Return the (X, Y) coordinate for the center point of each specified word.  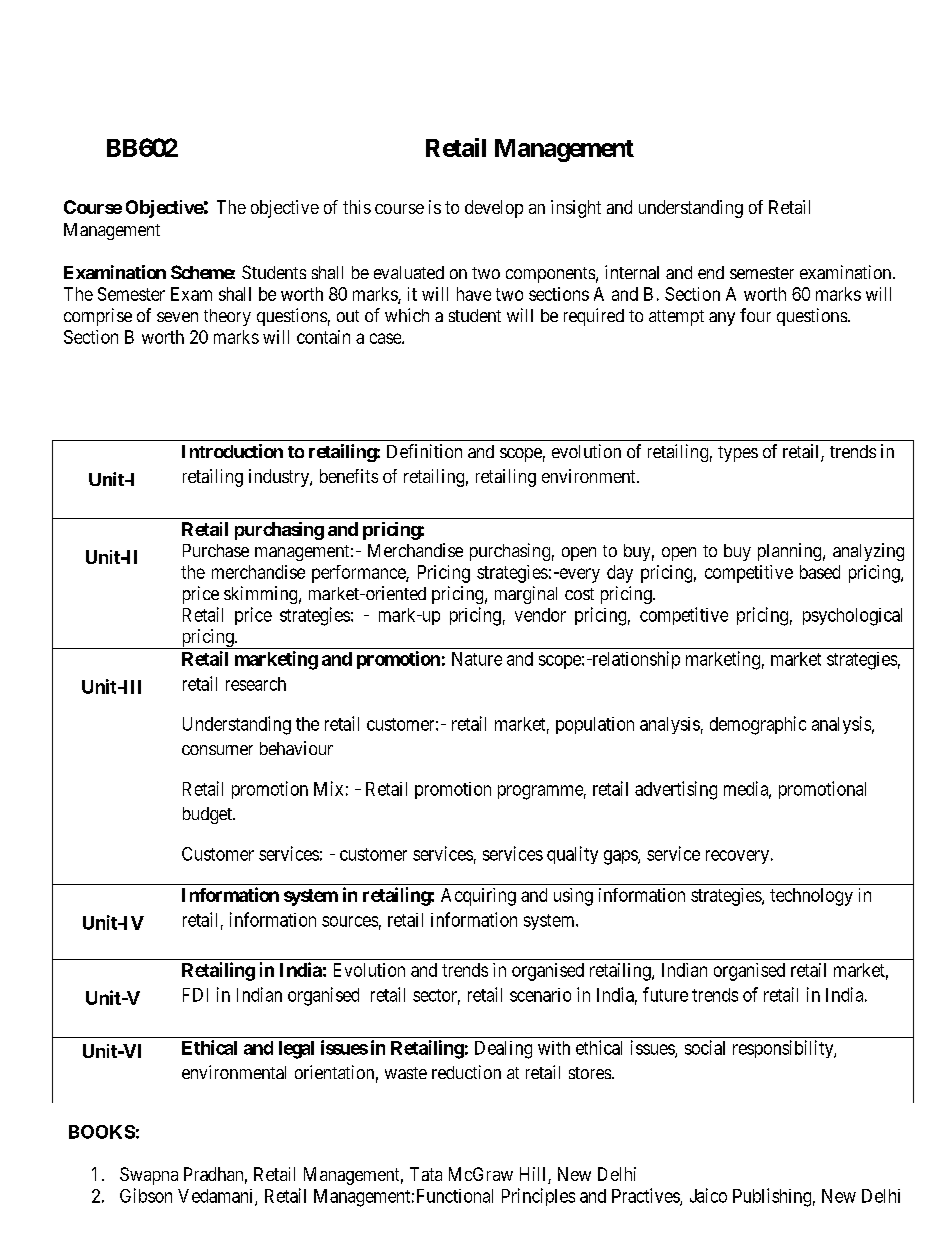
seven (177, 317)
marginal (526, 595)
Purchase (216, 550)
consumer (217, 750)
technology (811, 897)
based (820, 572)
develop (494, 209)
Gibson (146, 1195)
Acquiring (478, 897)
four (755, 315)
